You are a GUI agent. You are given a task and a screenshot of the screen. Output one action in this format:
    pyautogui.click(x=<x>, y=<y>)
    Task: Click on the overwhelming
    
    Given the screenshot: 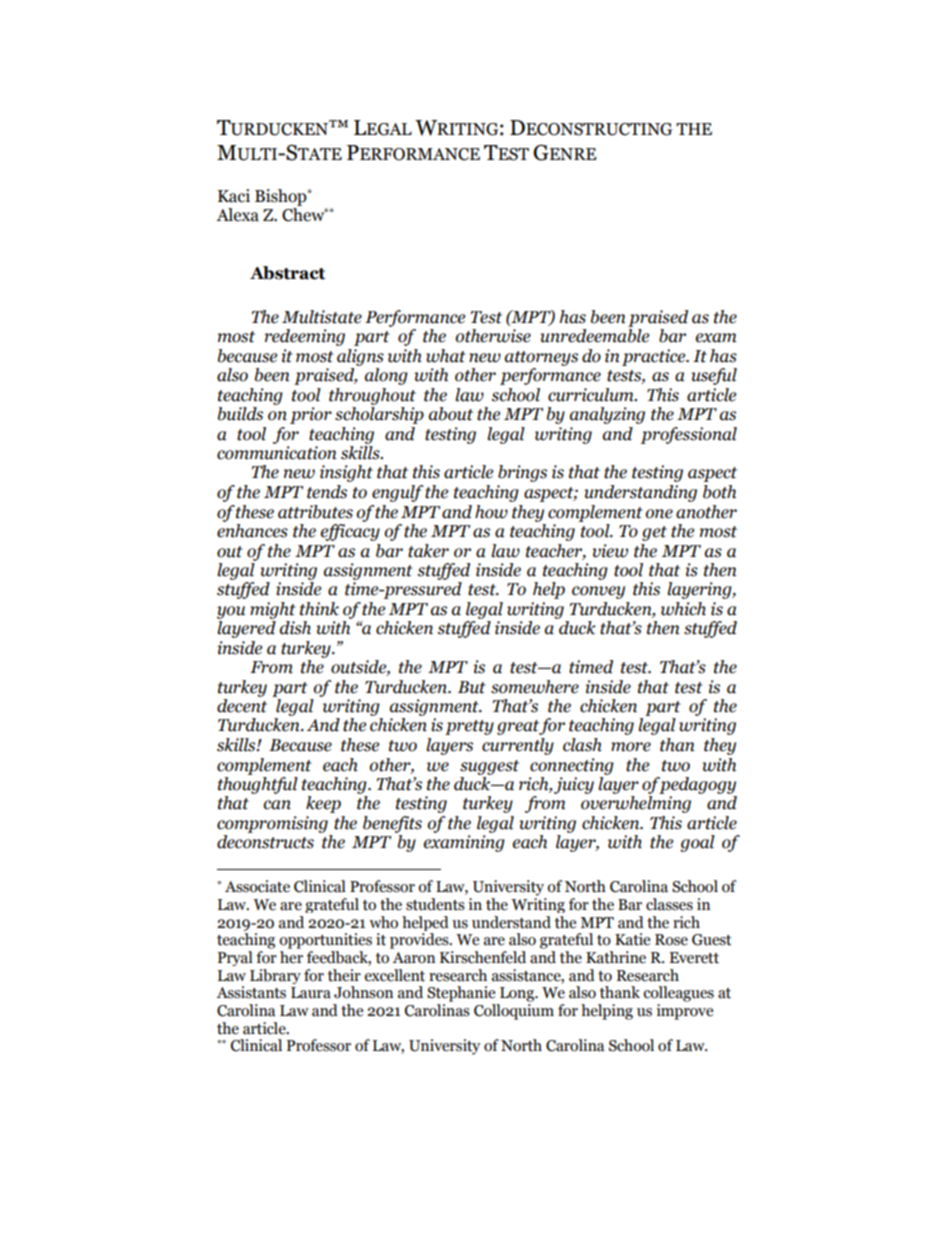 What is the action you would take?
    pyautogui.click(x=636, y=804)
